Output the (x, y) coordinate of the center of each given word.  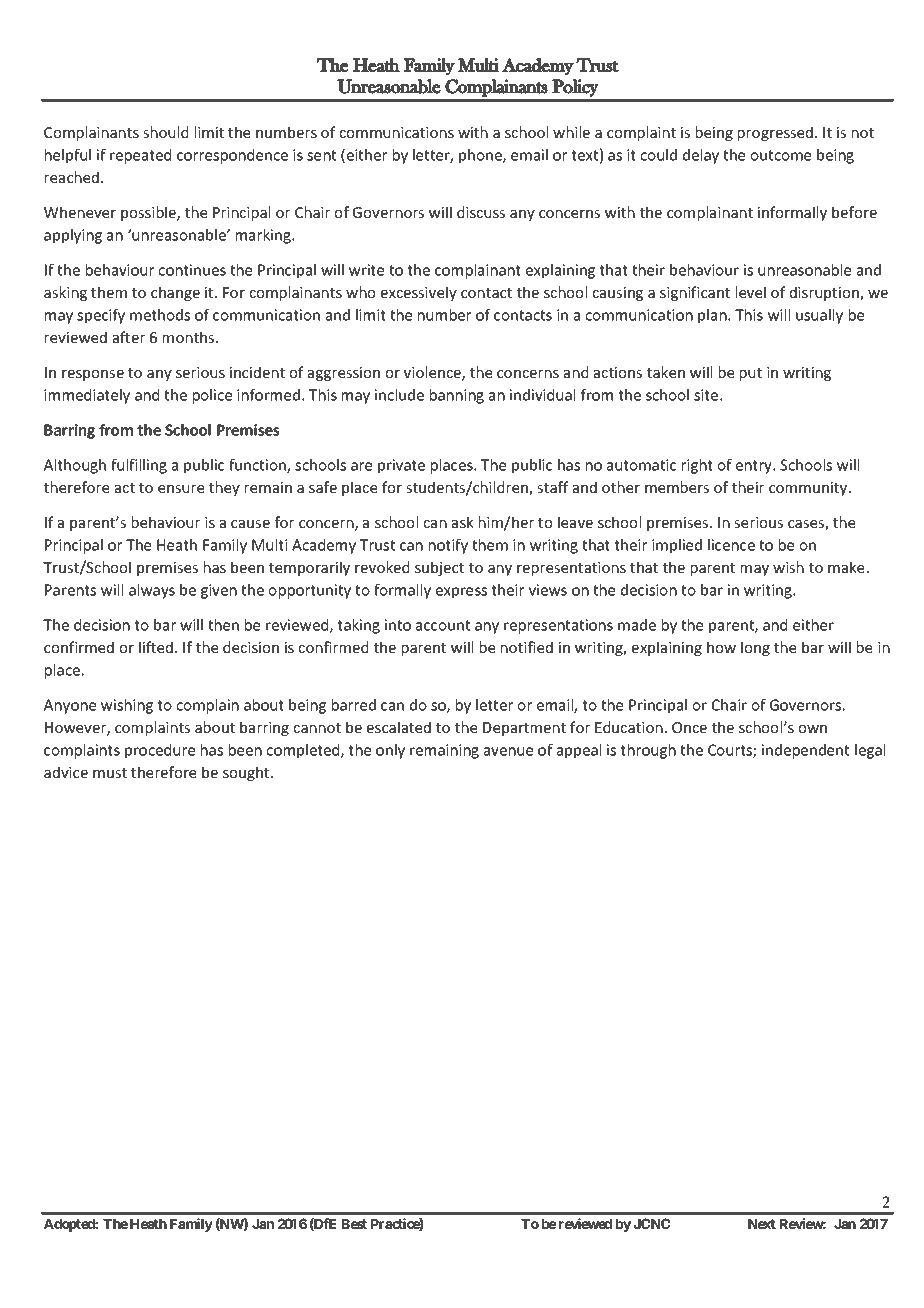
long (755, 648)
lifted (157, 647)
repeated (140, 156)
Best (354, 1224)
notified (527, 647)
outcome (781, 155)
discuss (481, 212)
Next (762, 1224)
